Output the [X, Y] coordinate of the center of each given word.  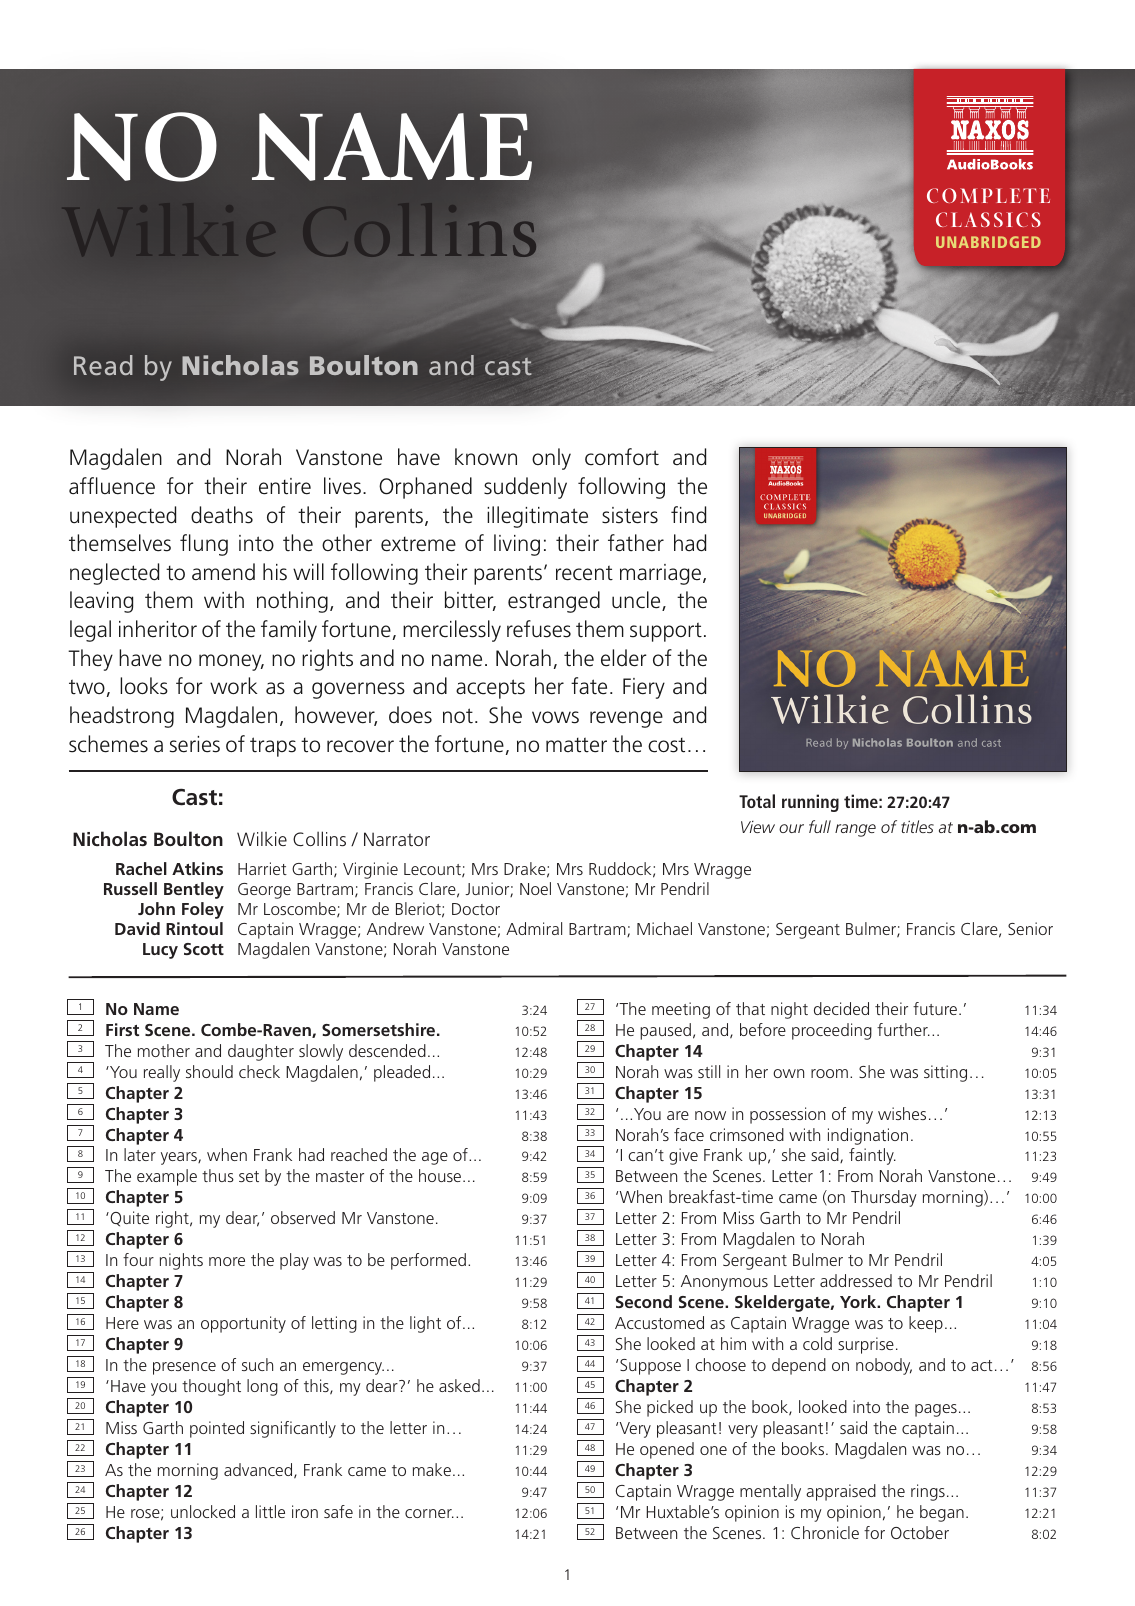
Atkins [197, 868]
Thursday [884, 1198]
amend [223, 571]
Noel [535, 888]
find [688, 515]
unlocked [203, 1511]
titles [917, 826]
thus [218, 1175]
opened [667, 1450]
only [551, 459]
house [441, 1175]
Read [103, 365]
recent [584, 573]
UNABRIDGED [988, 242]
